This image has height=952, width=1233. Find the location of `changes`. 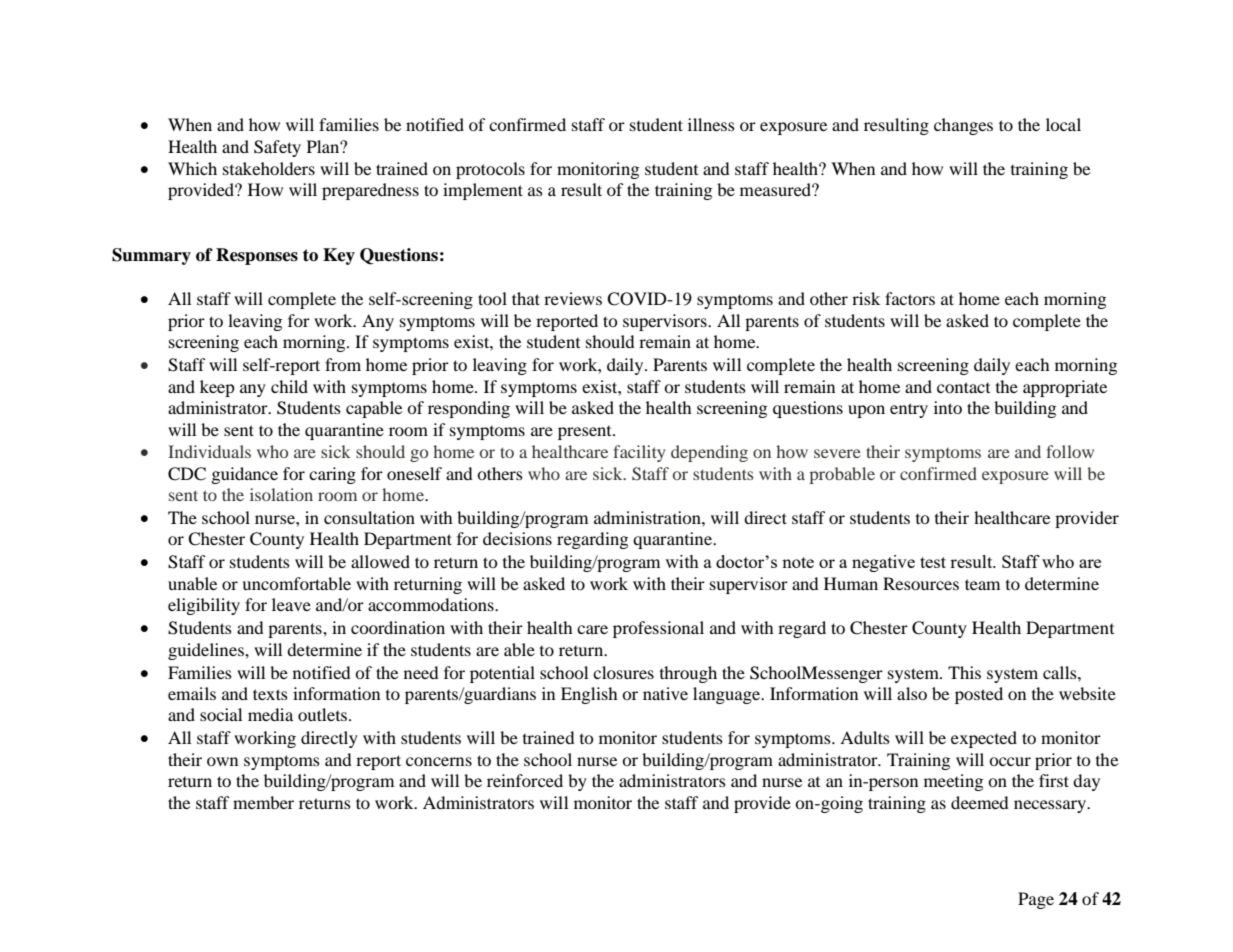

changes is located at coordinates (963, 126).
